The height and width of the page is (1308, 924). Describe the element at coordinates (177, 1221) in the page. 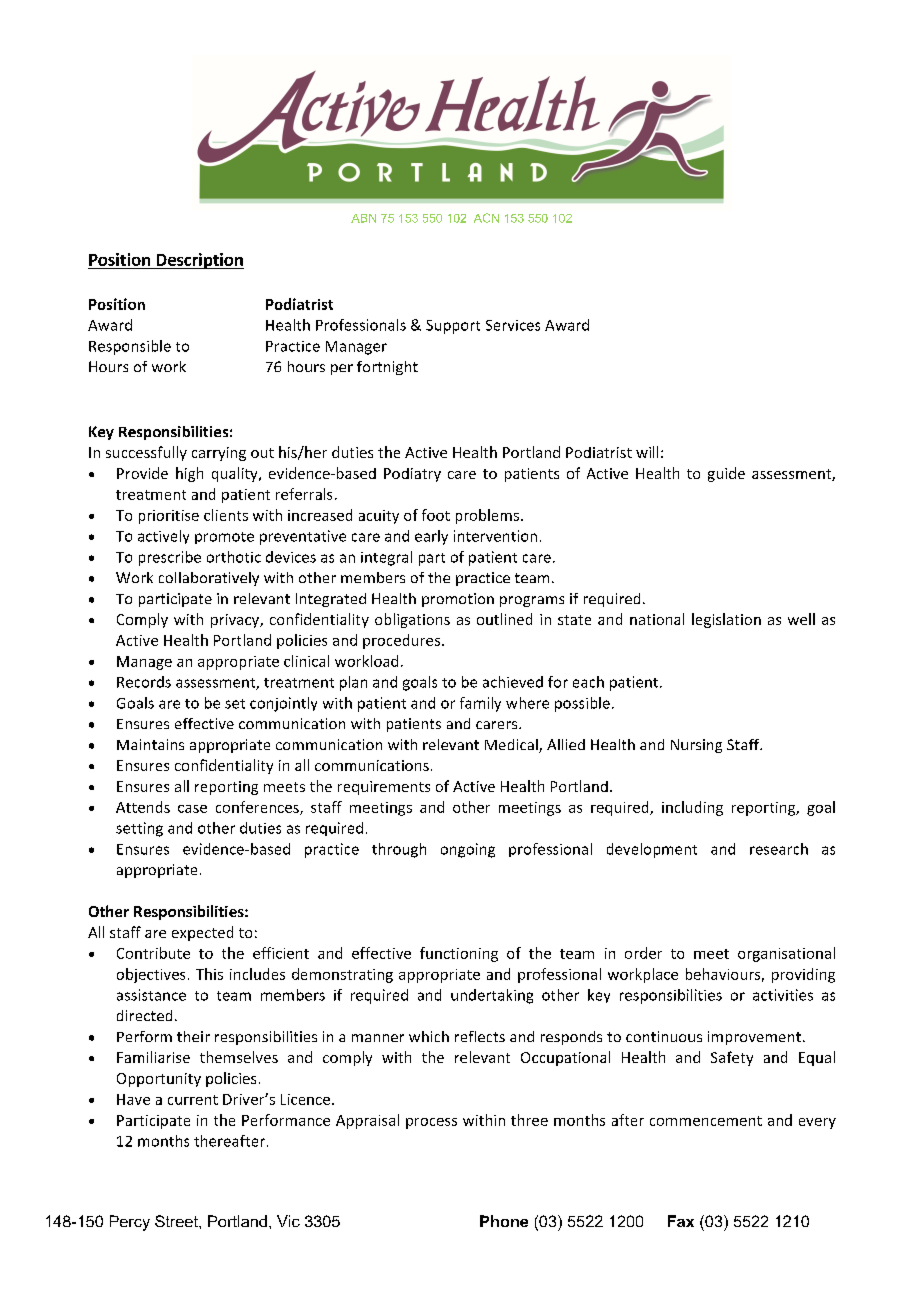

I see `Street` at that location.
